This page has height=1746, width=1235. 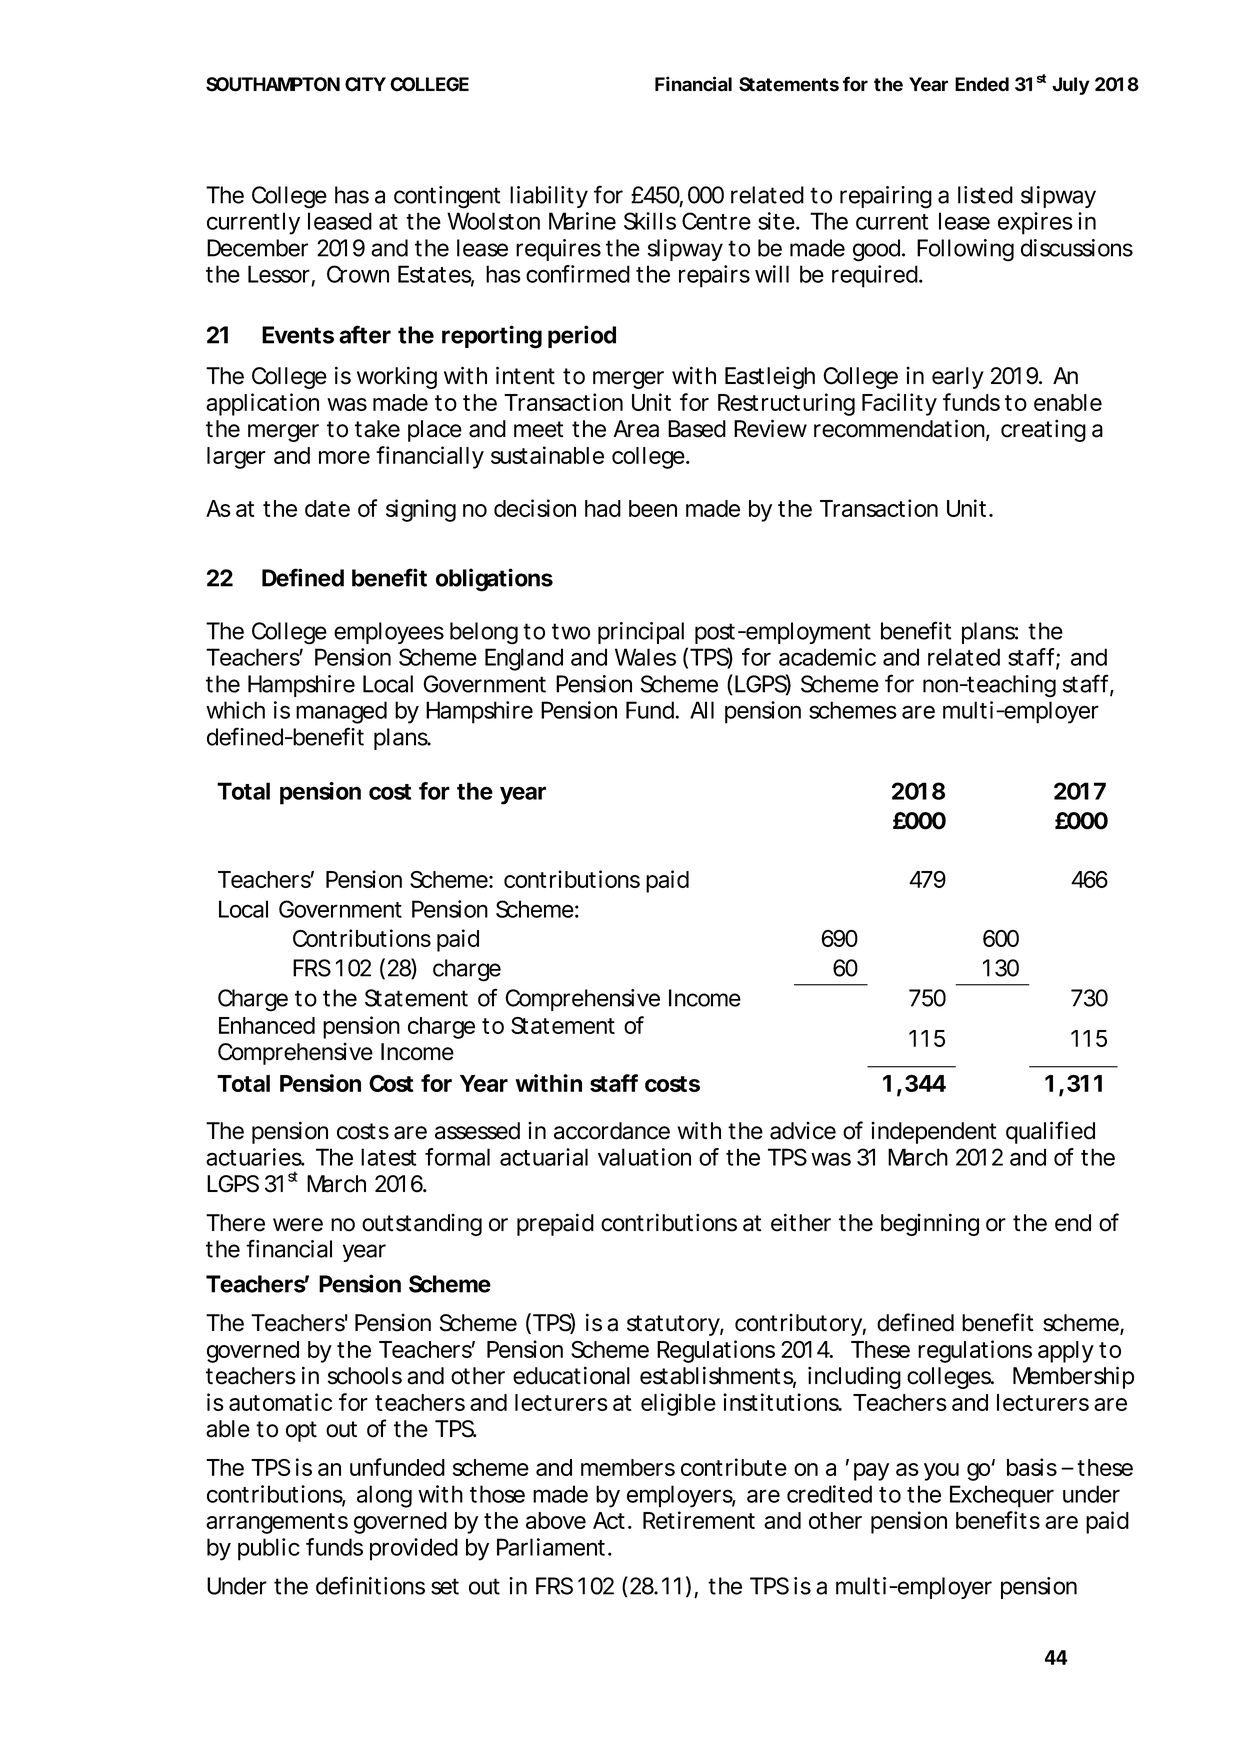 What do you see at coordinates (341, 712) in the page?
I see `managed` at bounding box center [341, 712].
